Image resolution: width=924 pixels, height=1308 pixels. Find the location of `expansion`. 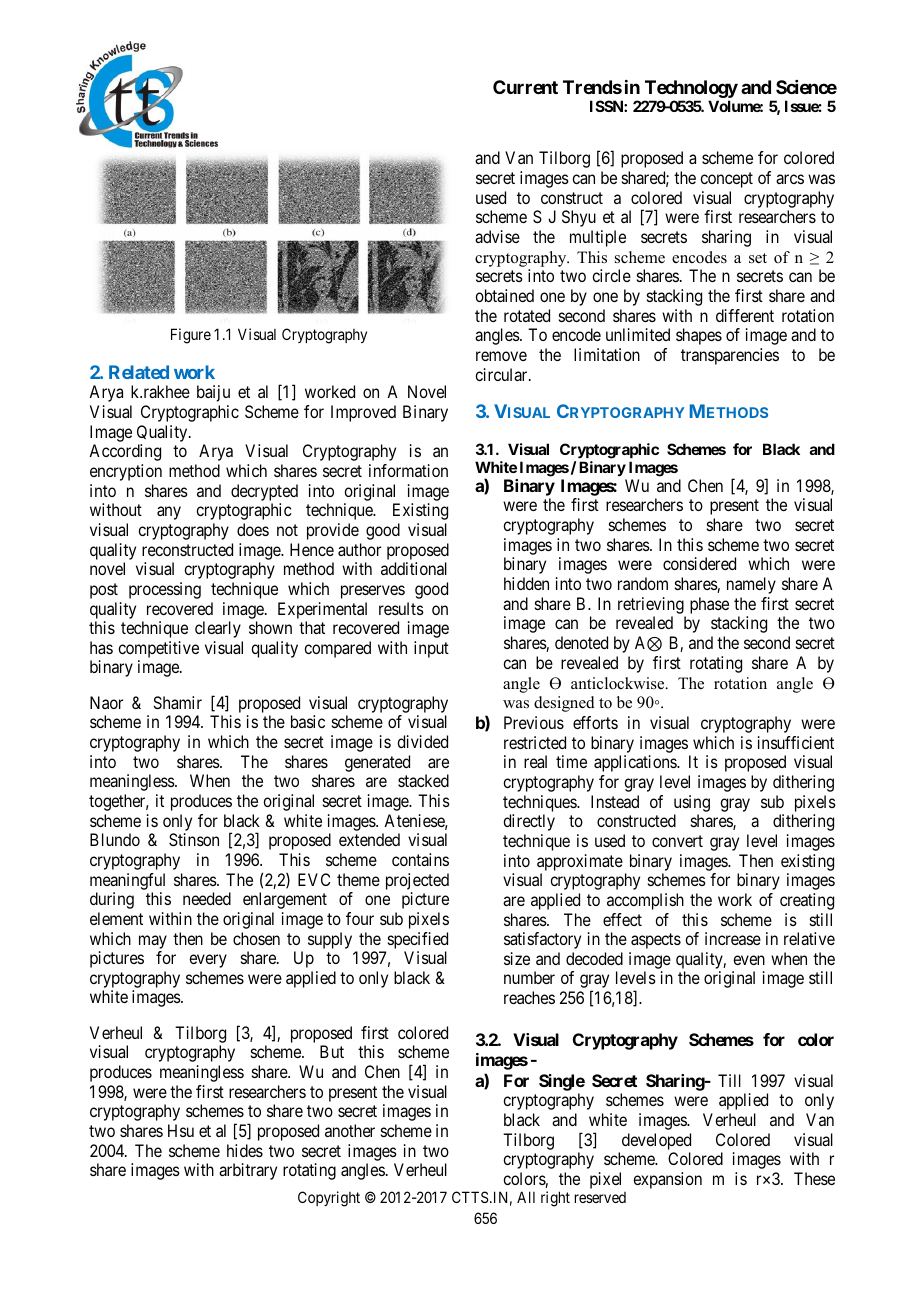

expansion is located at coordinates (667, 1180).
